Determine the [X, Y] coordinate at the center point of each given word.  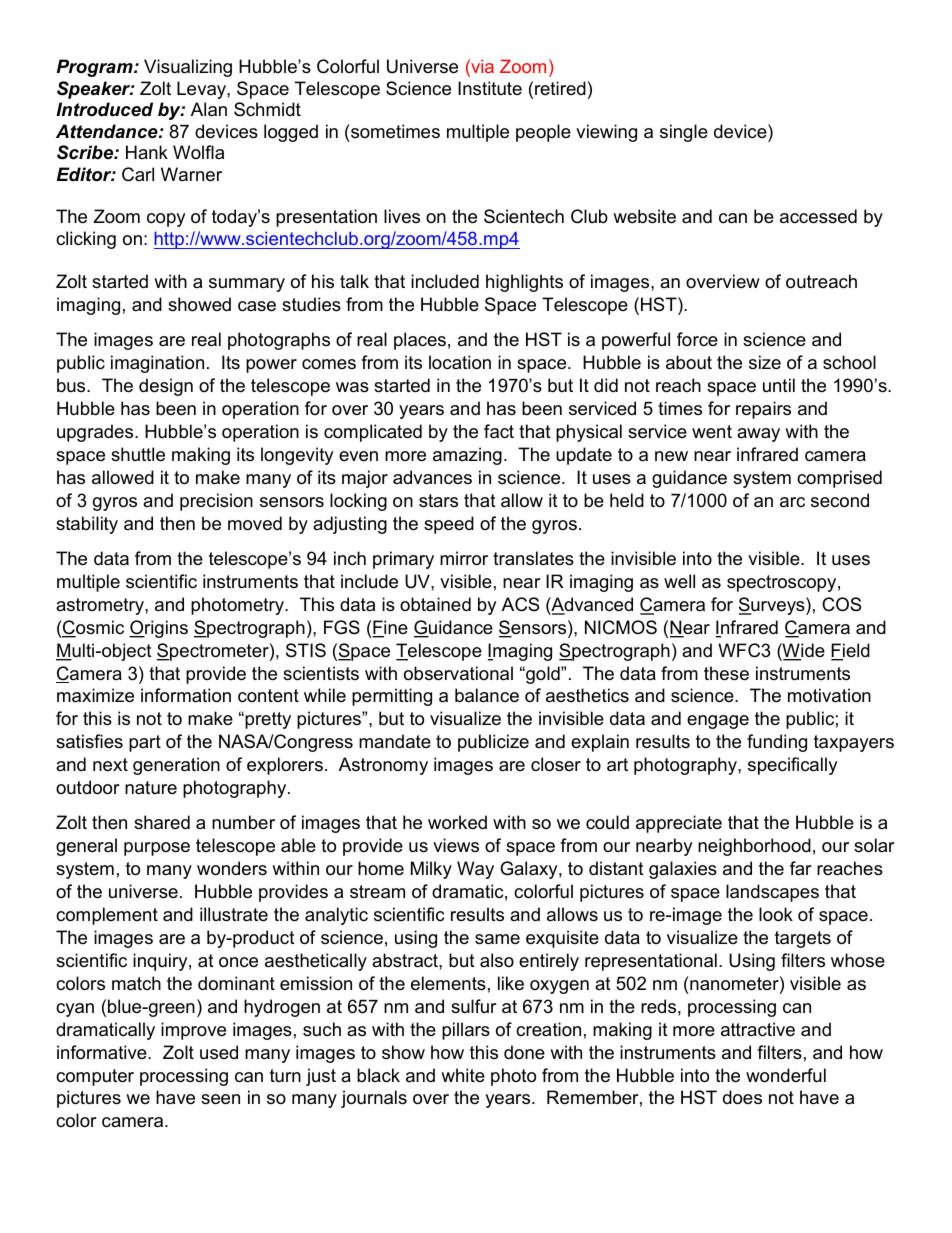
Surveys [773, 606]
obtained [435, 604]
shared [162, 822]
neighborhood [754, 847]
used [219, 1052]
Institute [490, 88]
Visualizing [188, 68]
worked [457, 822]
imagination [157, 364]
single [684, 133]
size [765, 362]
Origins [158, 629]
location [460, 362]
